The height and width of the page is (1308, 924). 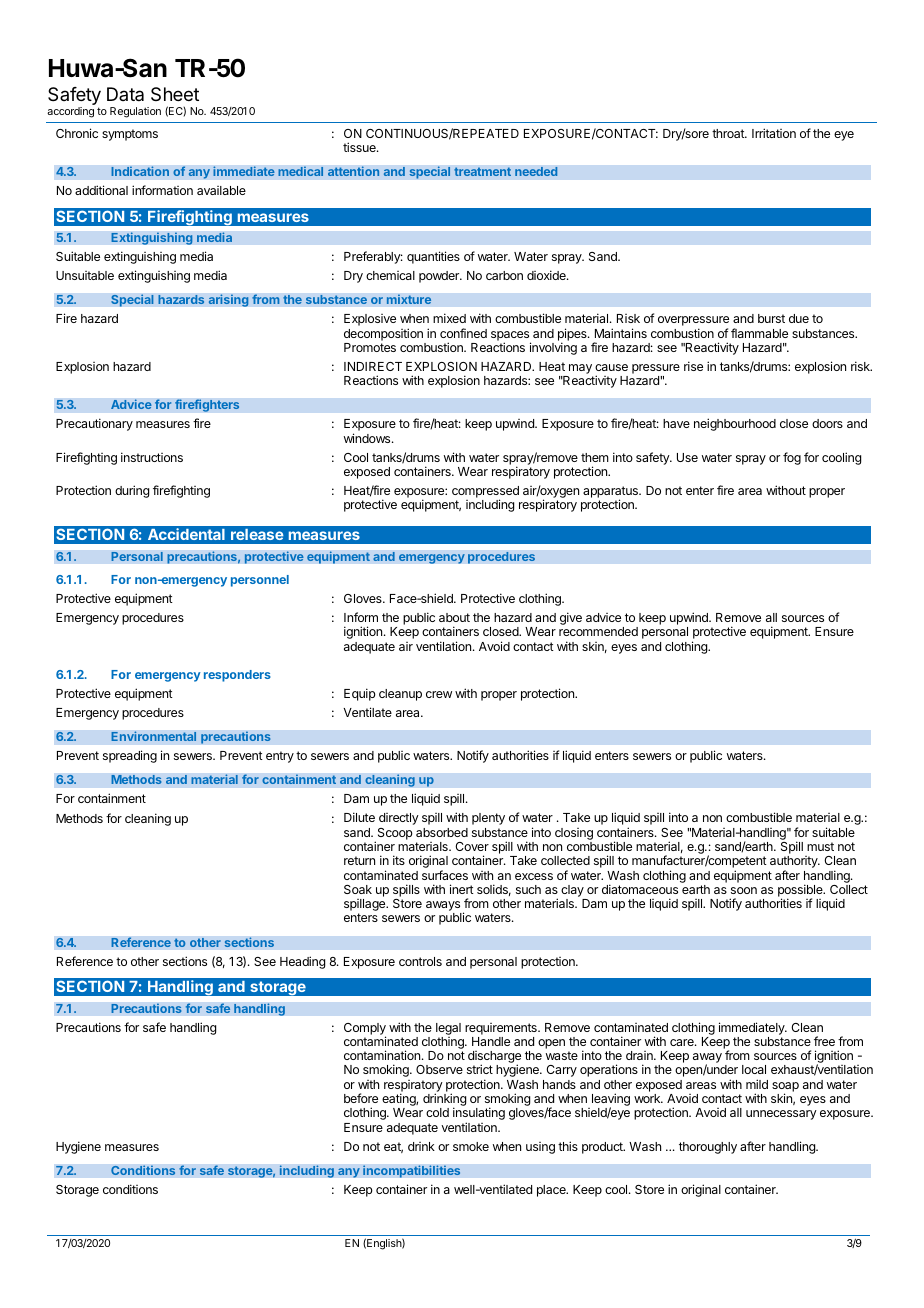 I want to click on rise, so click(x=693, y=366).
